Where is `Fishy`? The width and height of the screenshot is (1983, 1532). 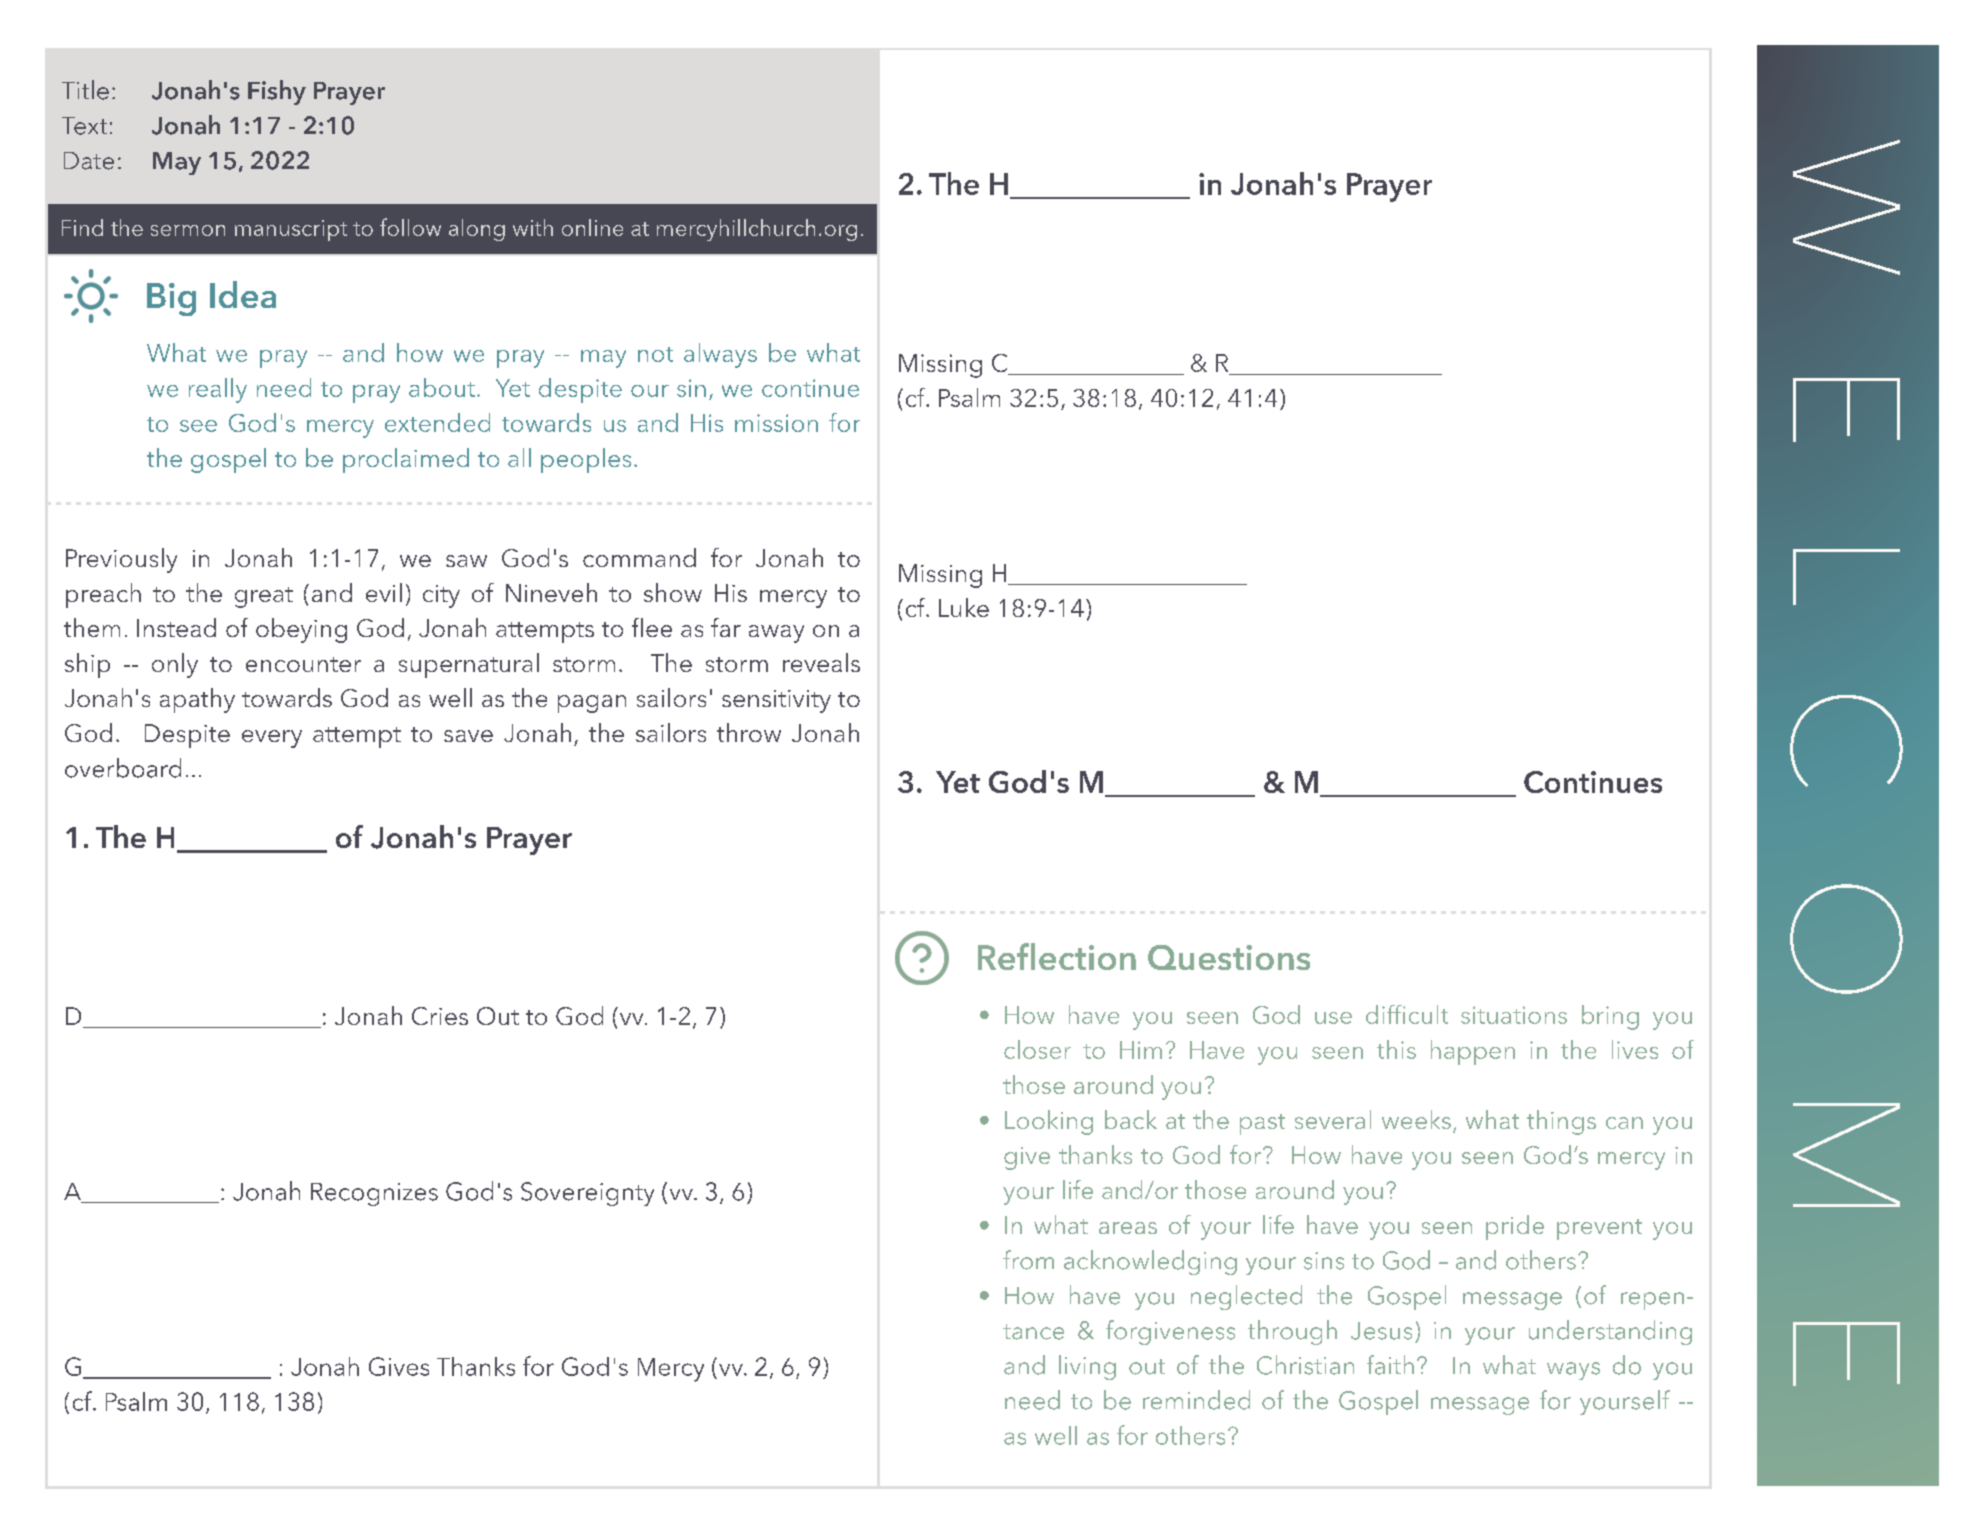
Fishy is located at coordinates (277, 92).
